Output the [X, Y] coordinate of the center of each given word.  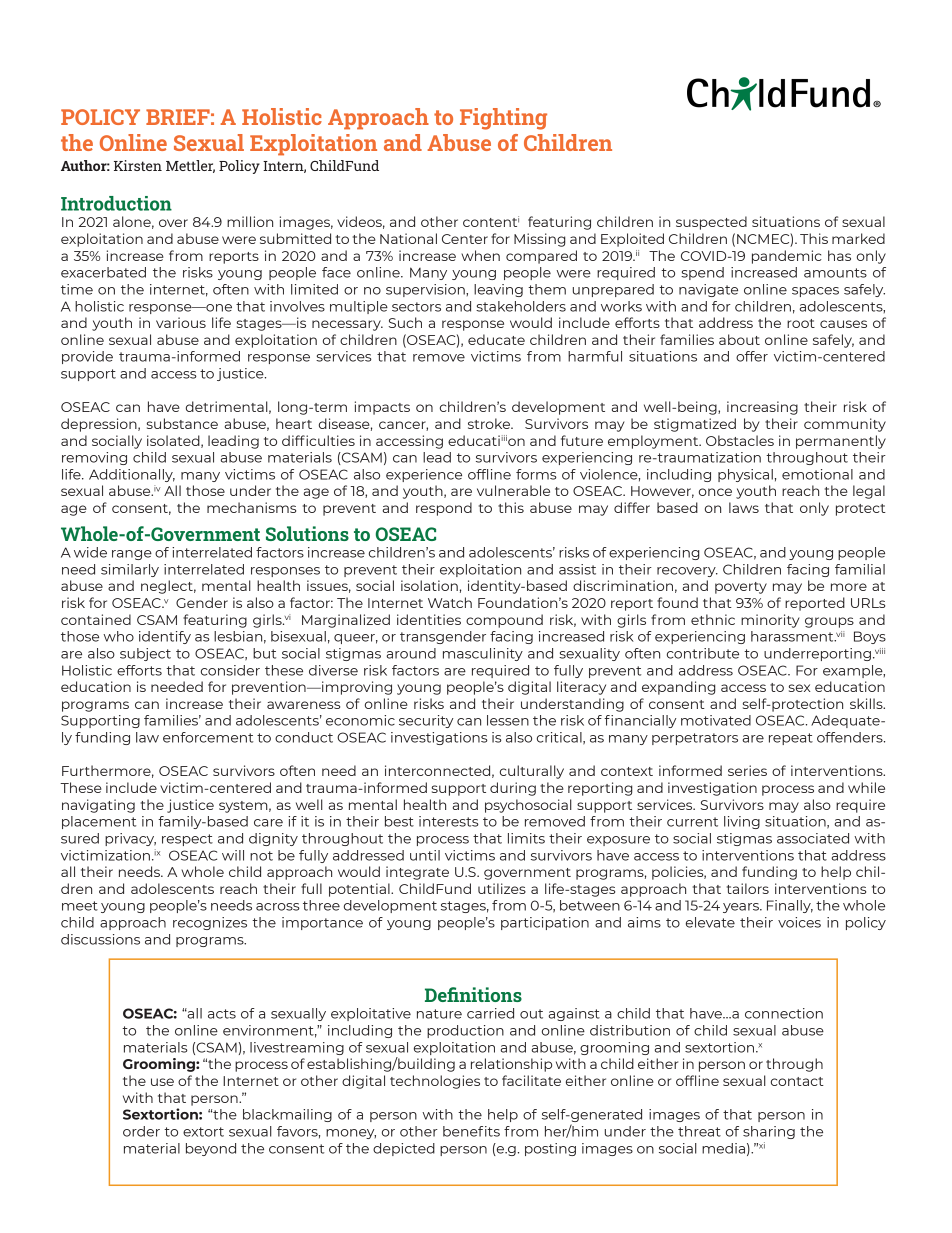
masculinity [483, 654]
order [141, 1131]
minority [770, 621]
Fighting [503, 119]
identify [165, 637]
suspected [711, 223]
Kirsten [138, 165]
